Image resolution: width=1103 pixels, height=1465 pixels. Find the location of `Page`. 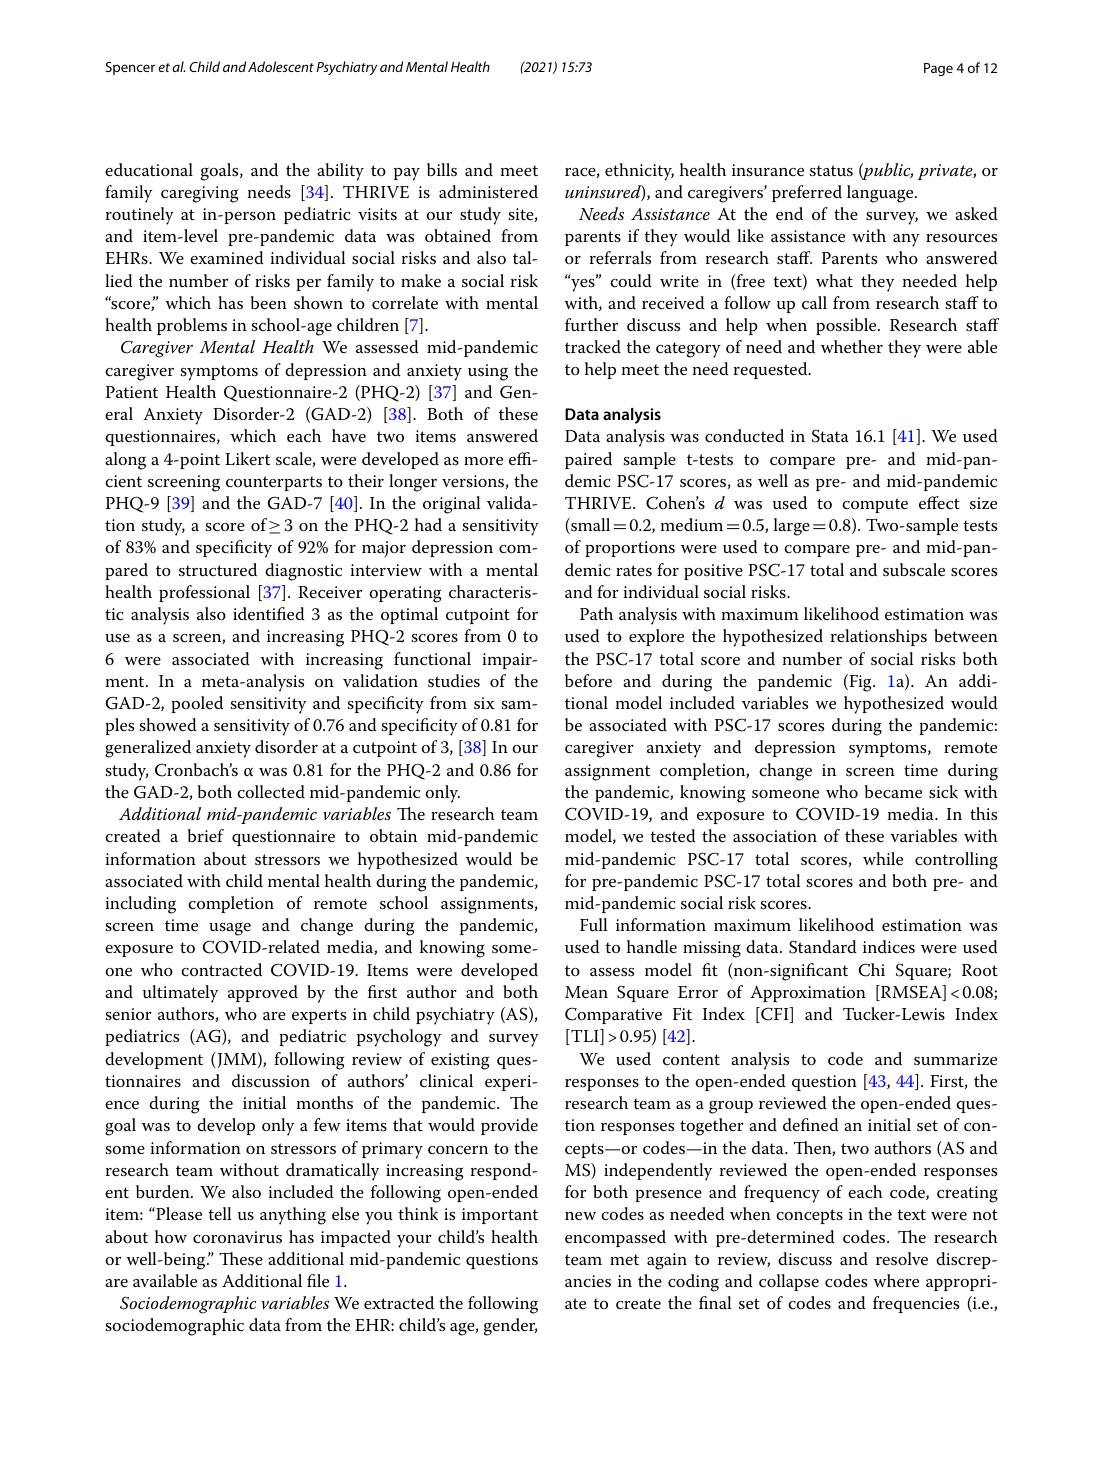

Page is located at coordinates (938, 69).
